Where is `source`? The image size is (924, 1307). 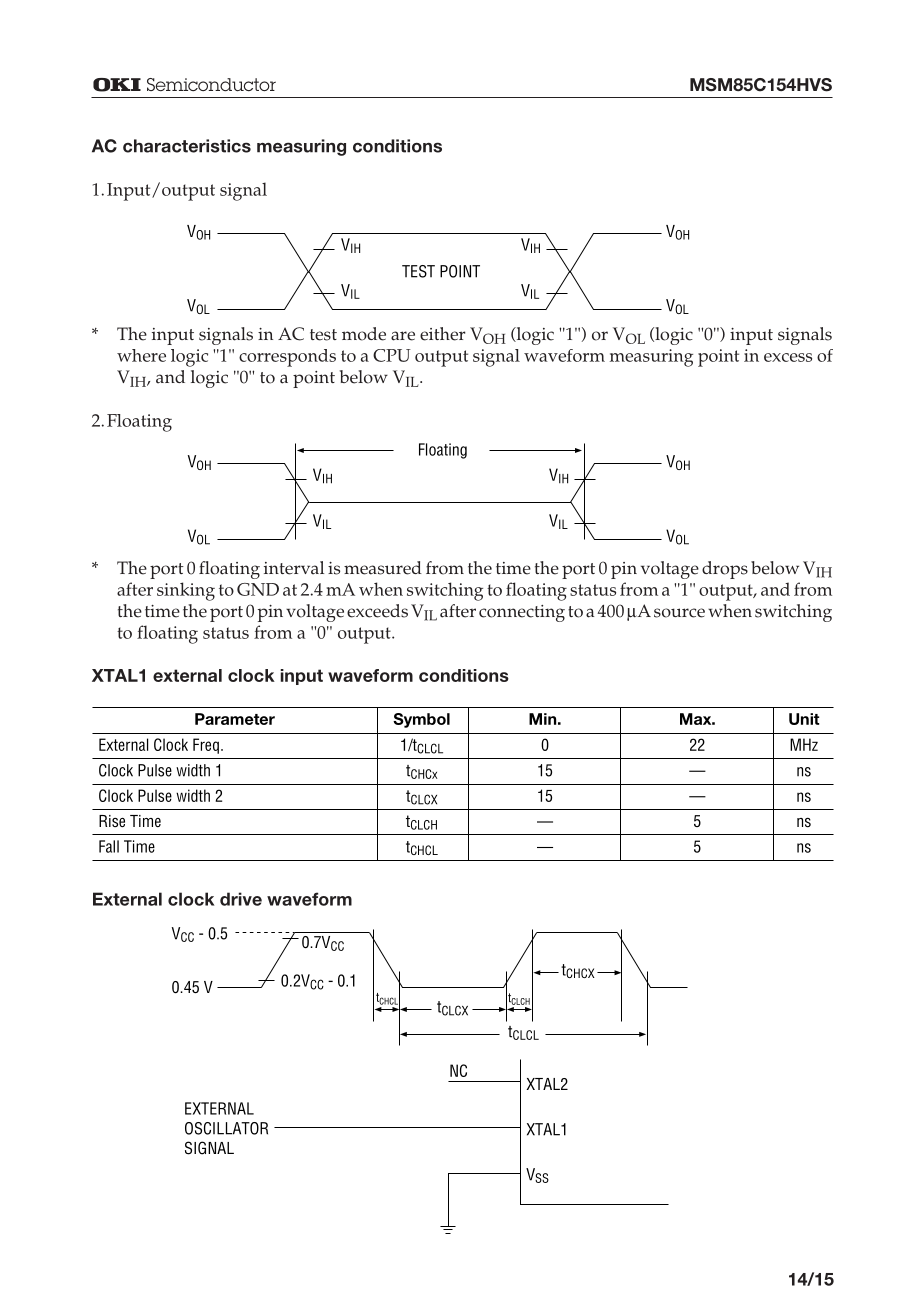 source is located at coordinates (679, 613).
